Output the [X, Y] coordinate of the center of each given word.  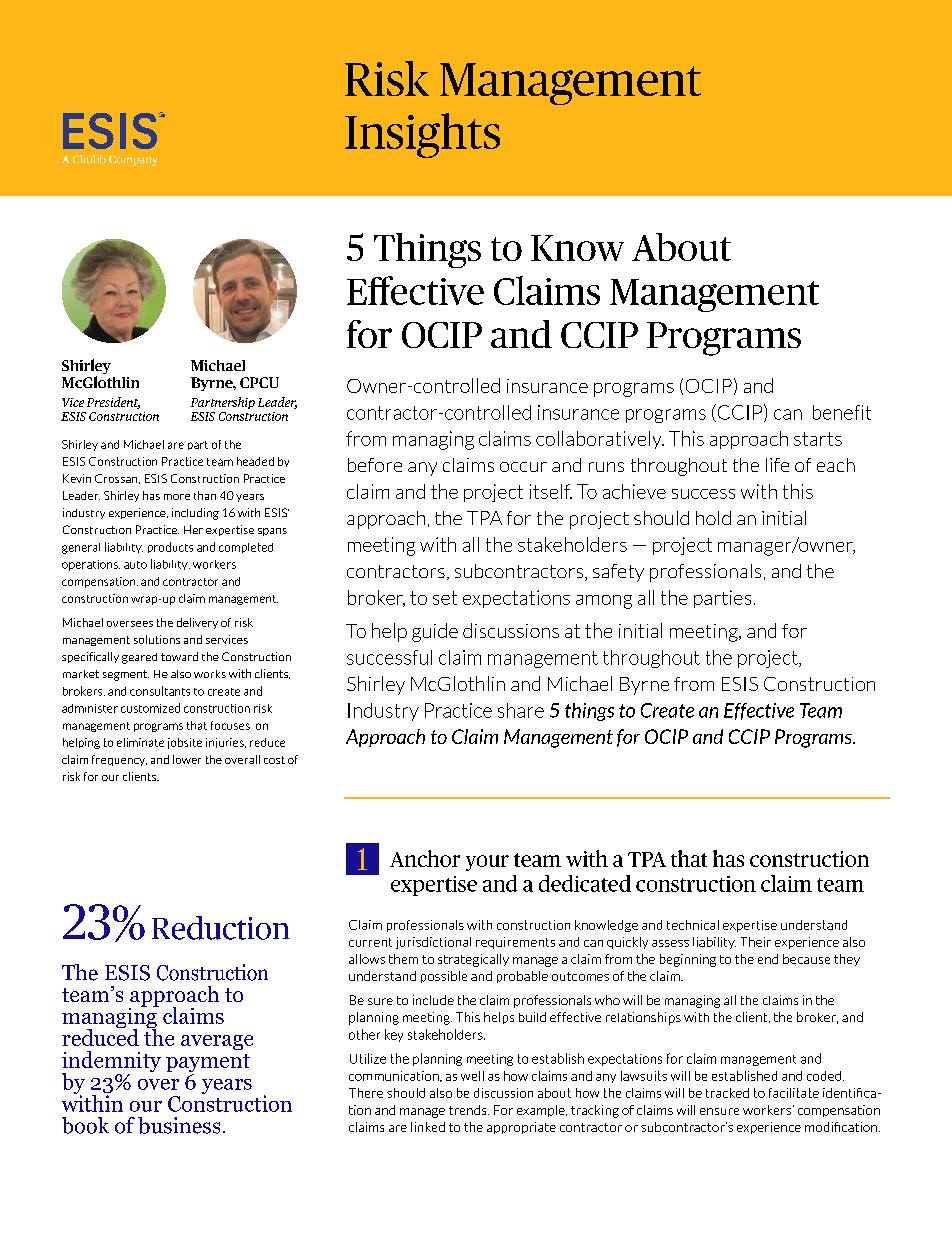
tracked [727, 1093]
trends [469, 1110]
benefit [842, 412]
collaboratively [600, 440]
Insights [422, 135]
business [179, 1125]
